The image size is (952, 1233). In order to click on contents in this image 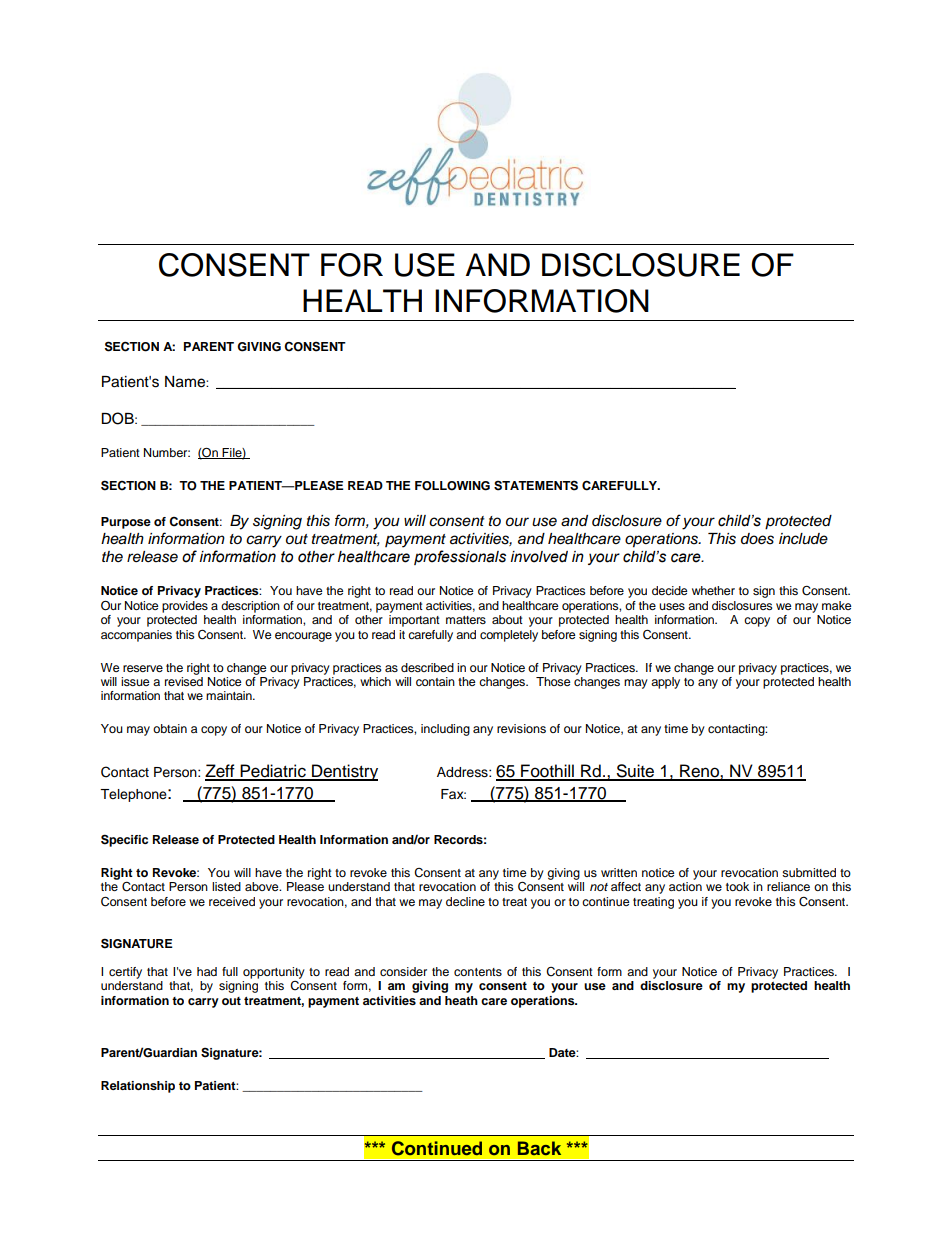, I will do `click(478, 972)`.
